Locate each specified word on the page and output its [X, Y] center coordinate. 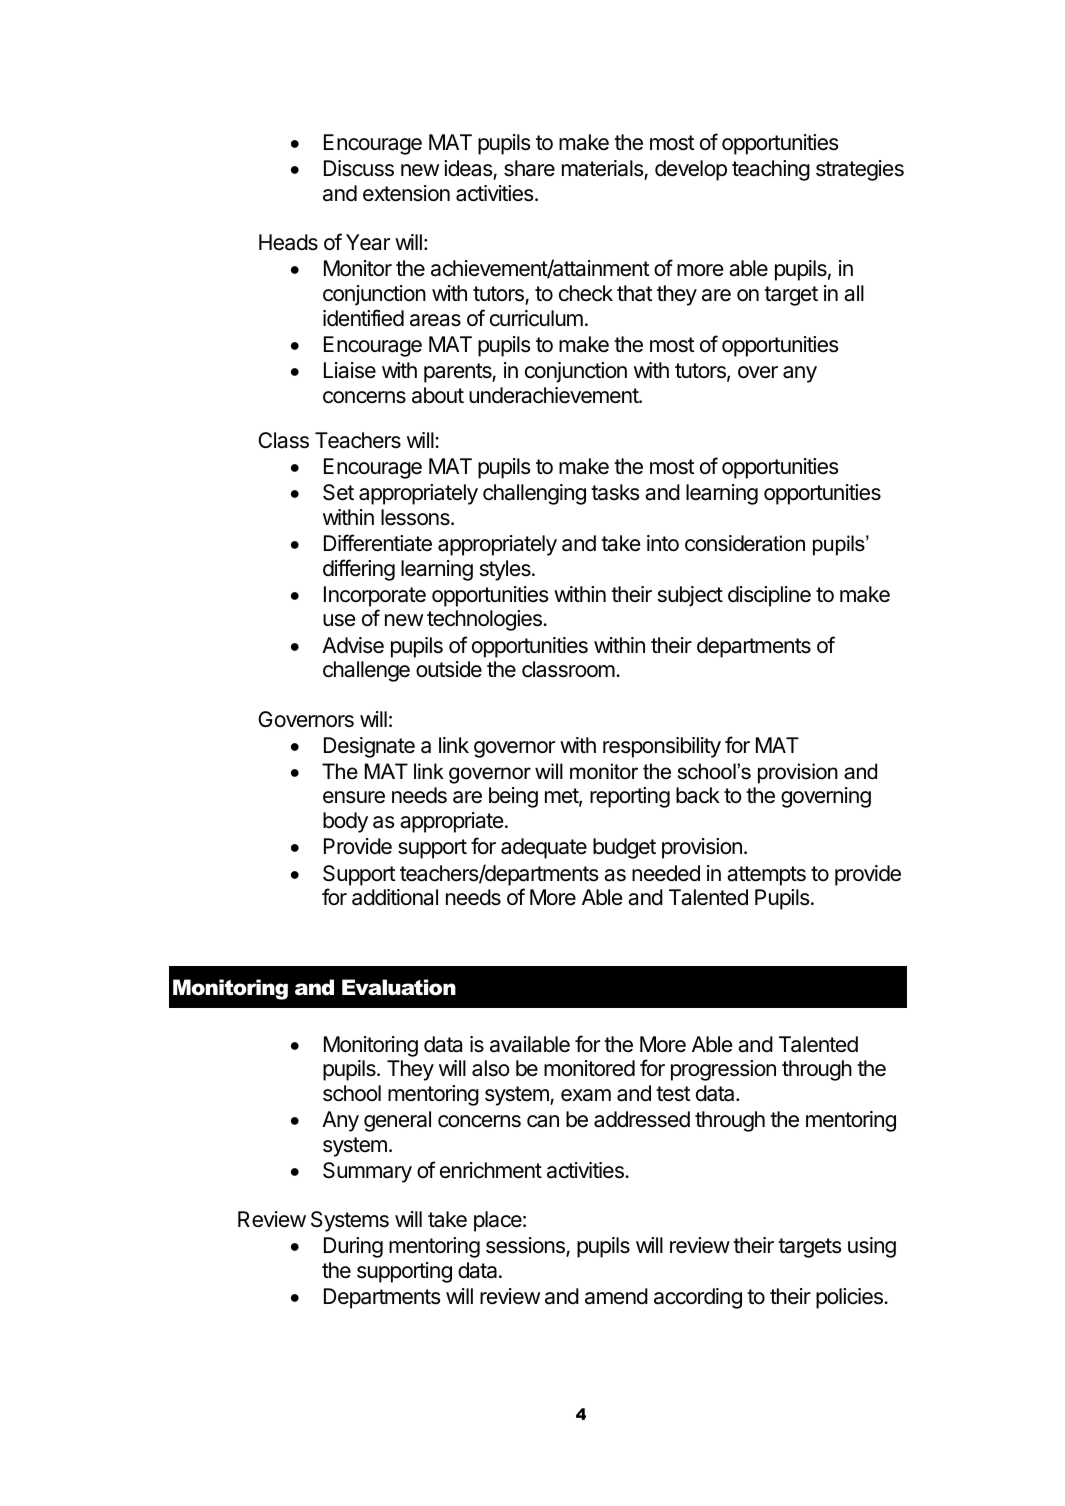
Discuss [359, 168]
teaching [771, 170]
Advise [353, 645]
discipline [769, 596]
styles [506, 570]
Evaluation [399, 987]
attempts [766, 876]
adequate [544, 848]
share [529, 168]
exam [586, 1095]
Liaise [350, 370]
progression [723, 1070]
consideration [745, 543]
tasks [615, 492]
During [353, 1247]
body [345, 822]
